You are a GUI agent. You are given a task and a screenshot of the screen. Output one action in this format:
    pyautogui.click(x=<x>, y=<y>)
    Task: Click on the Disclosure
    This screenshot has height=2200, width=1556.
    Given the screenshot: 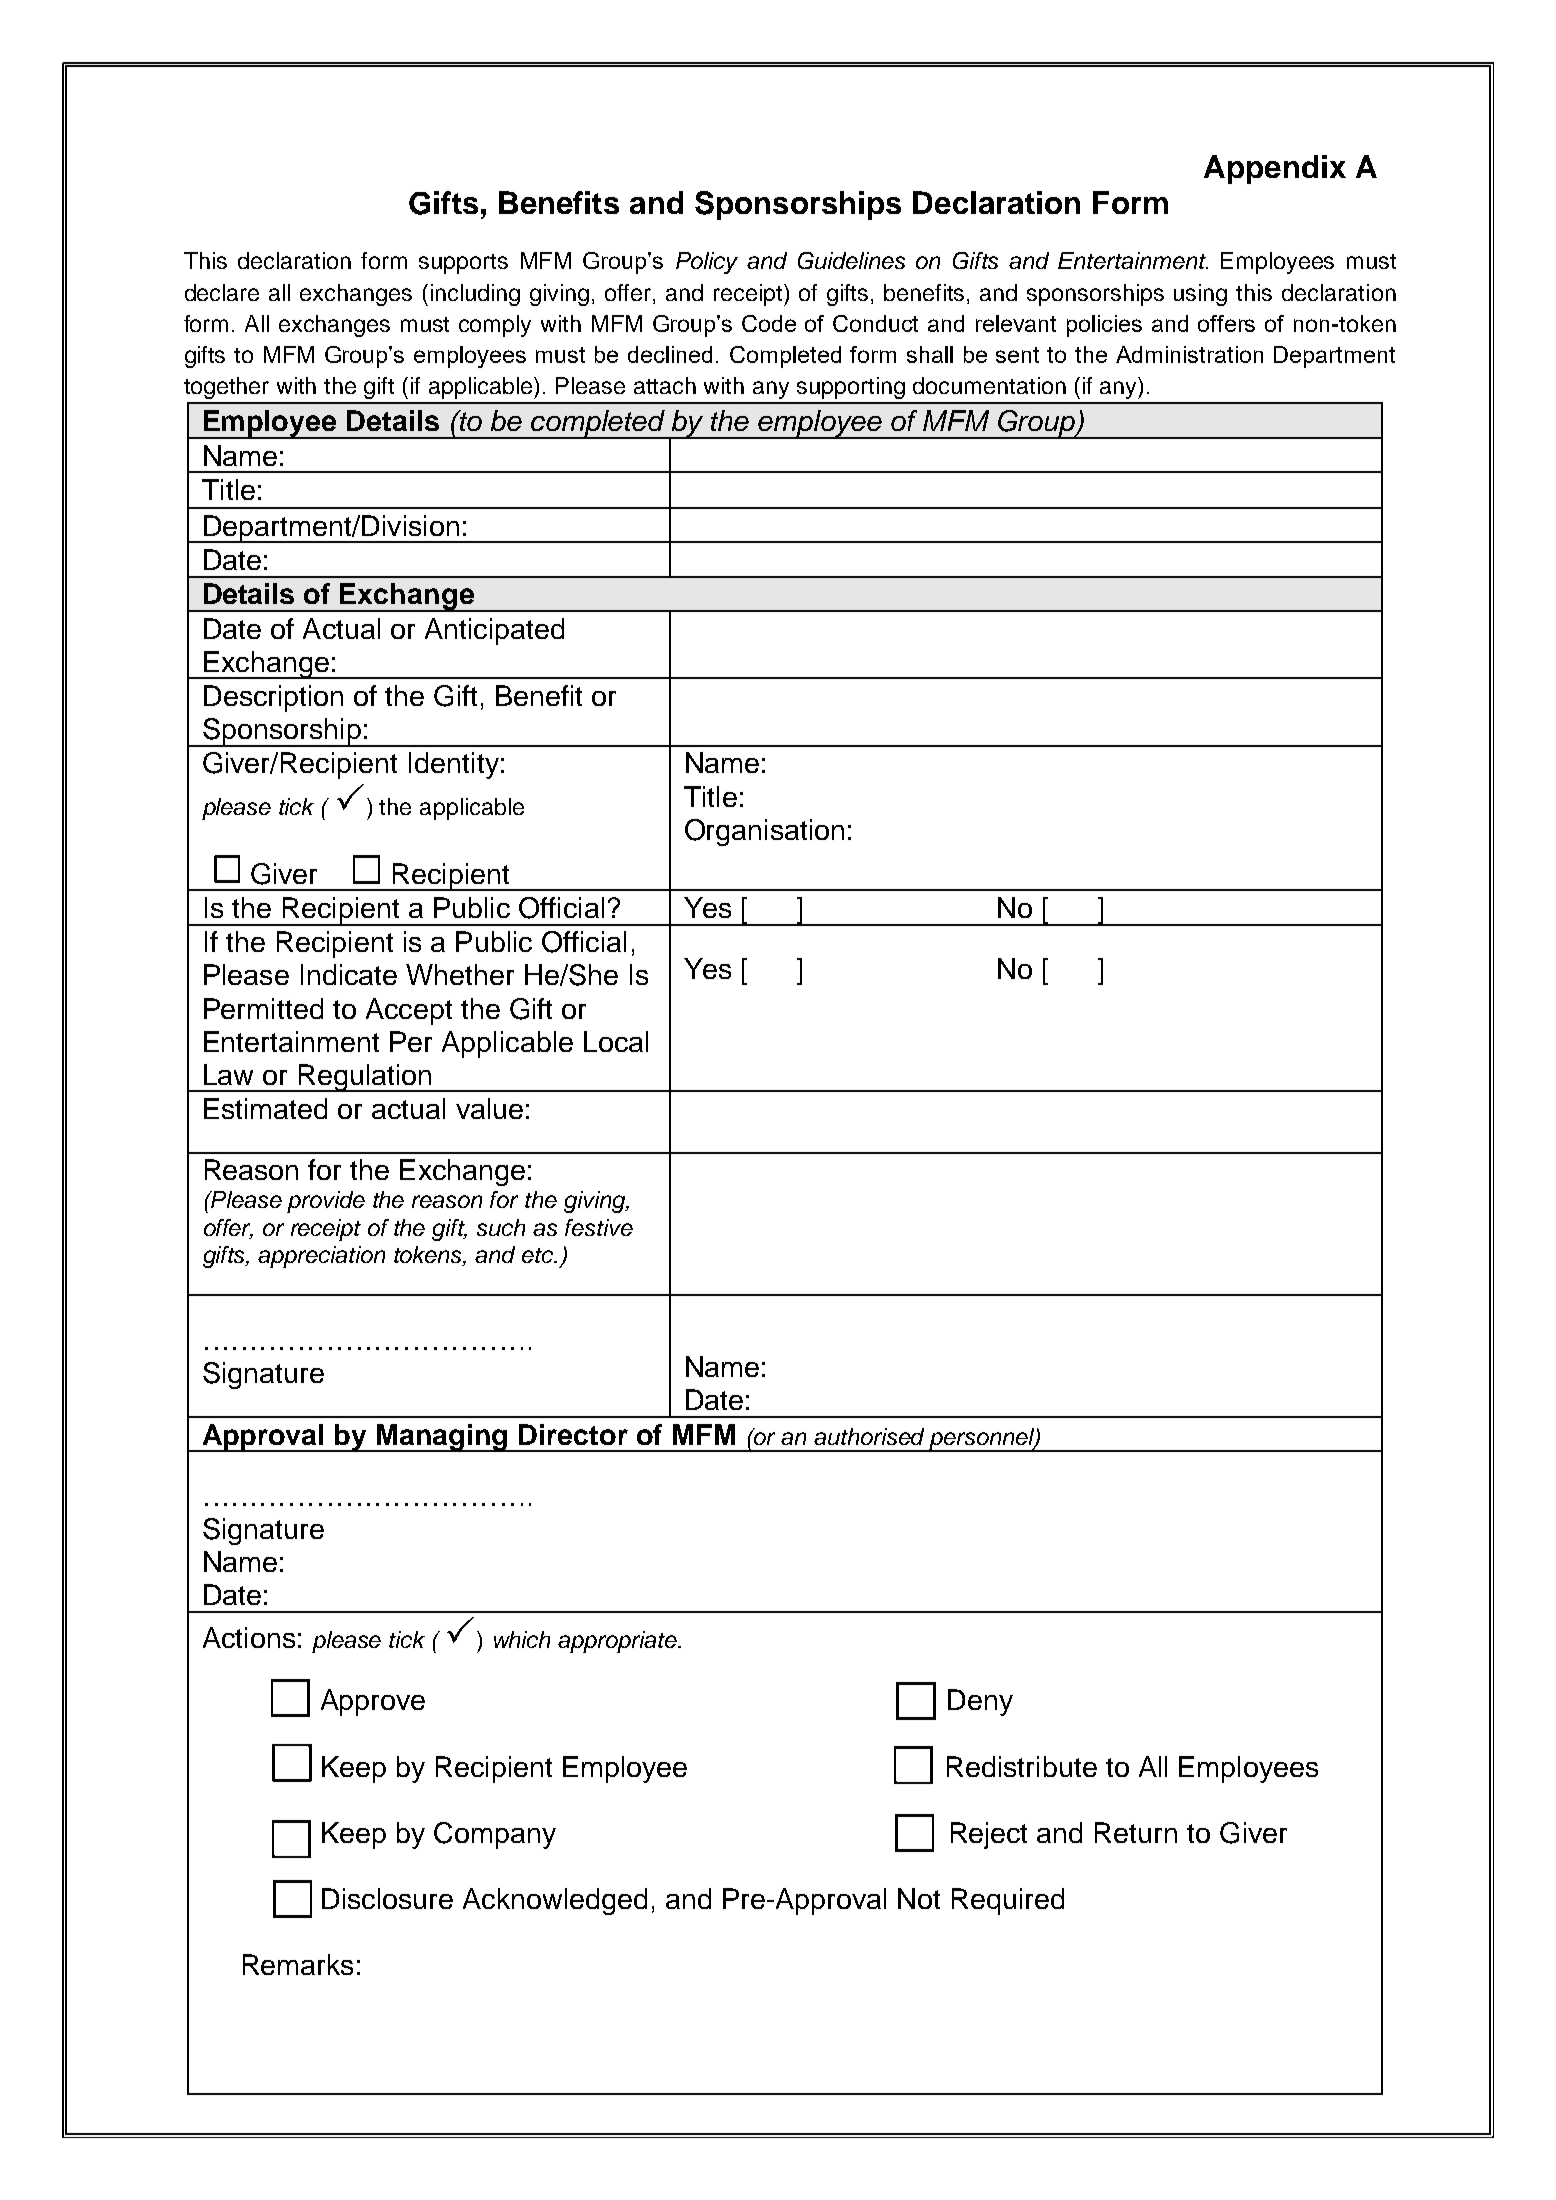 What is the action you would take?
    pyautogui.click(x=387, y=1898)
